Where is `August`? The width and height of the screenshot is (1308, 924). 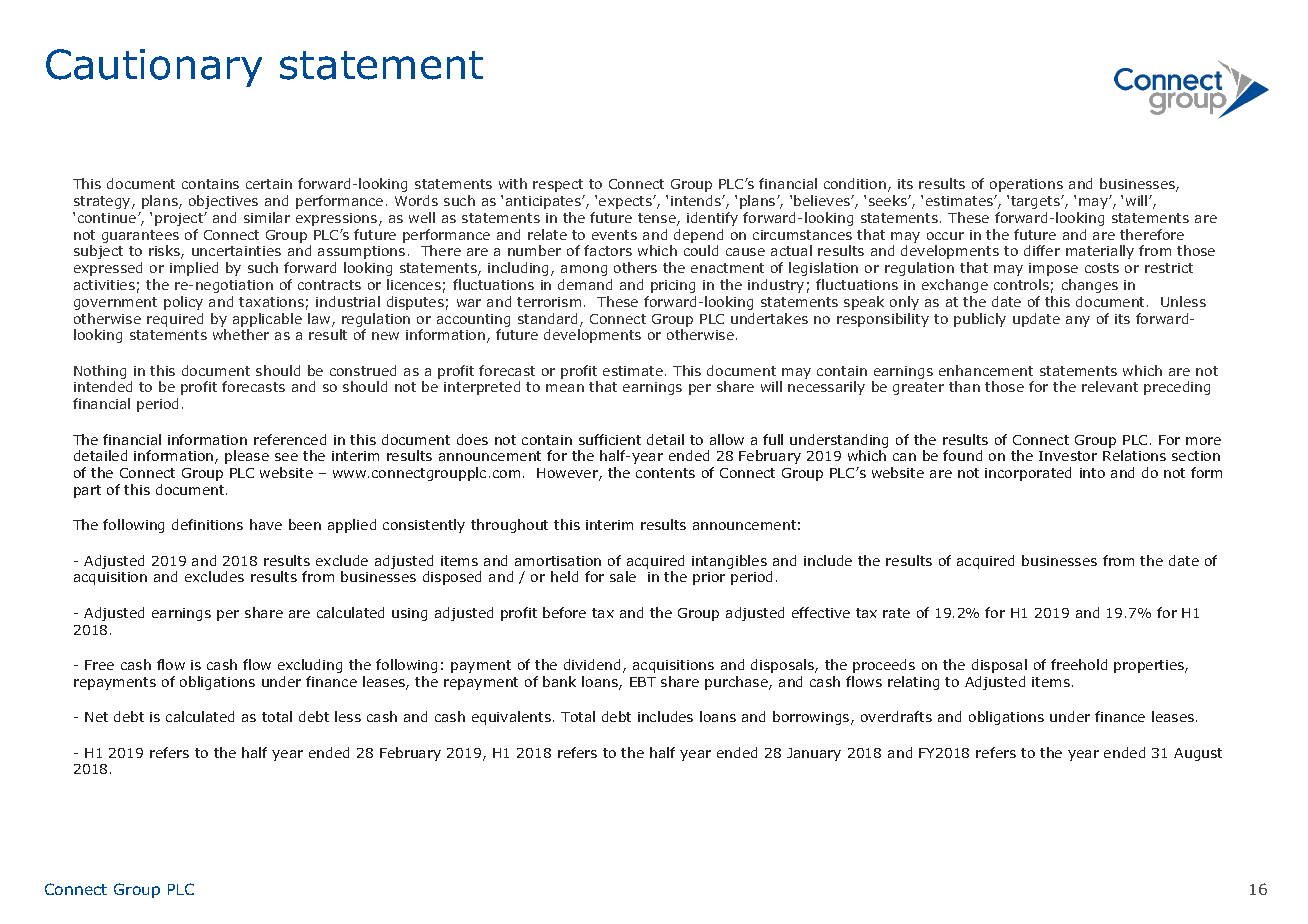
August is located at coordinates (1198, 754).
